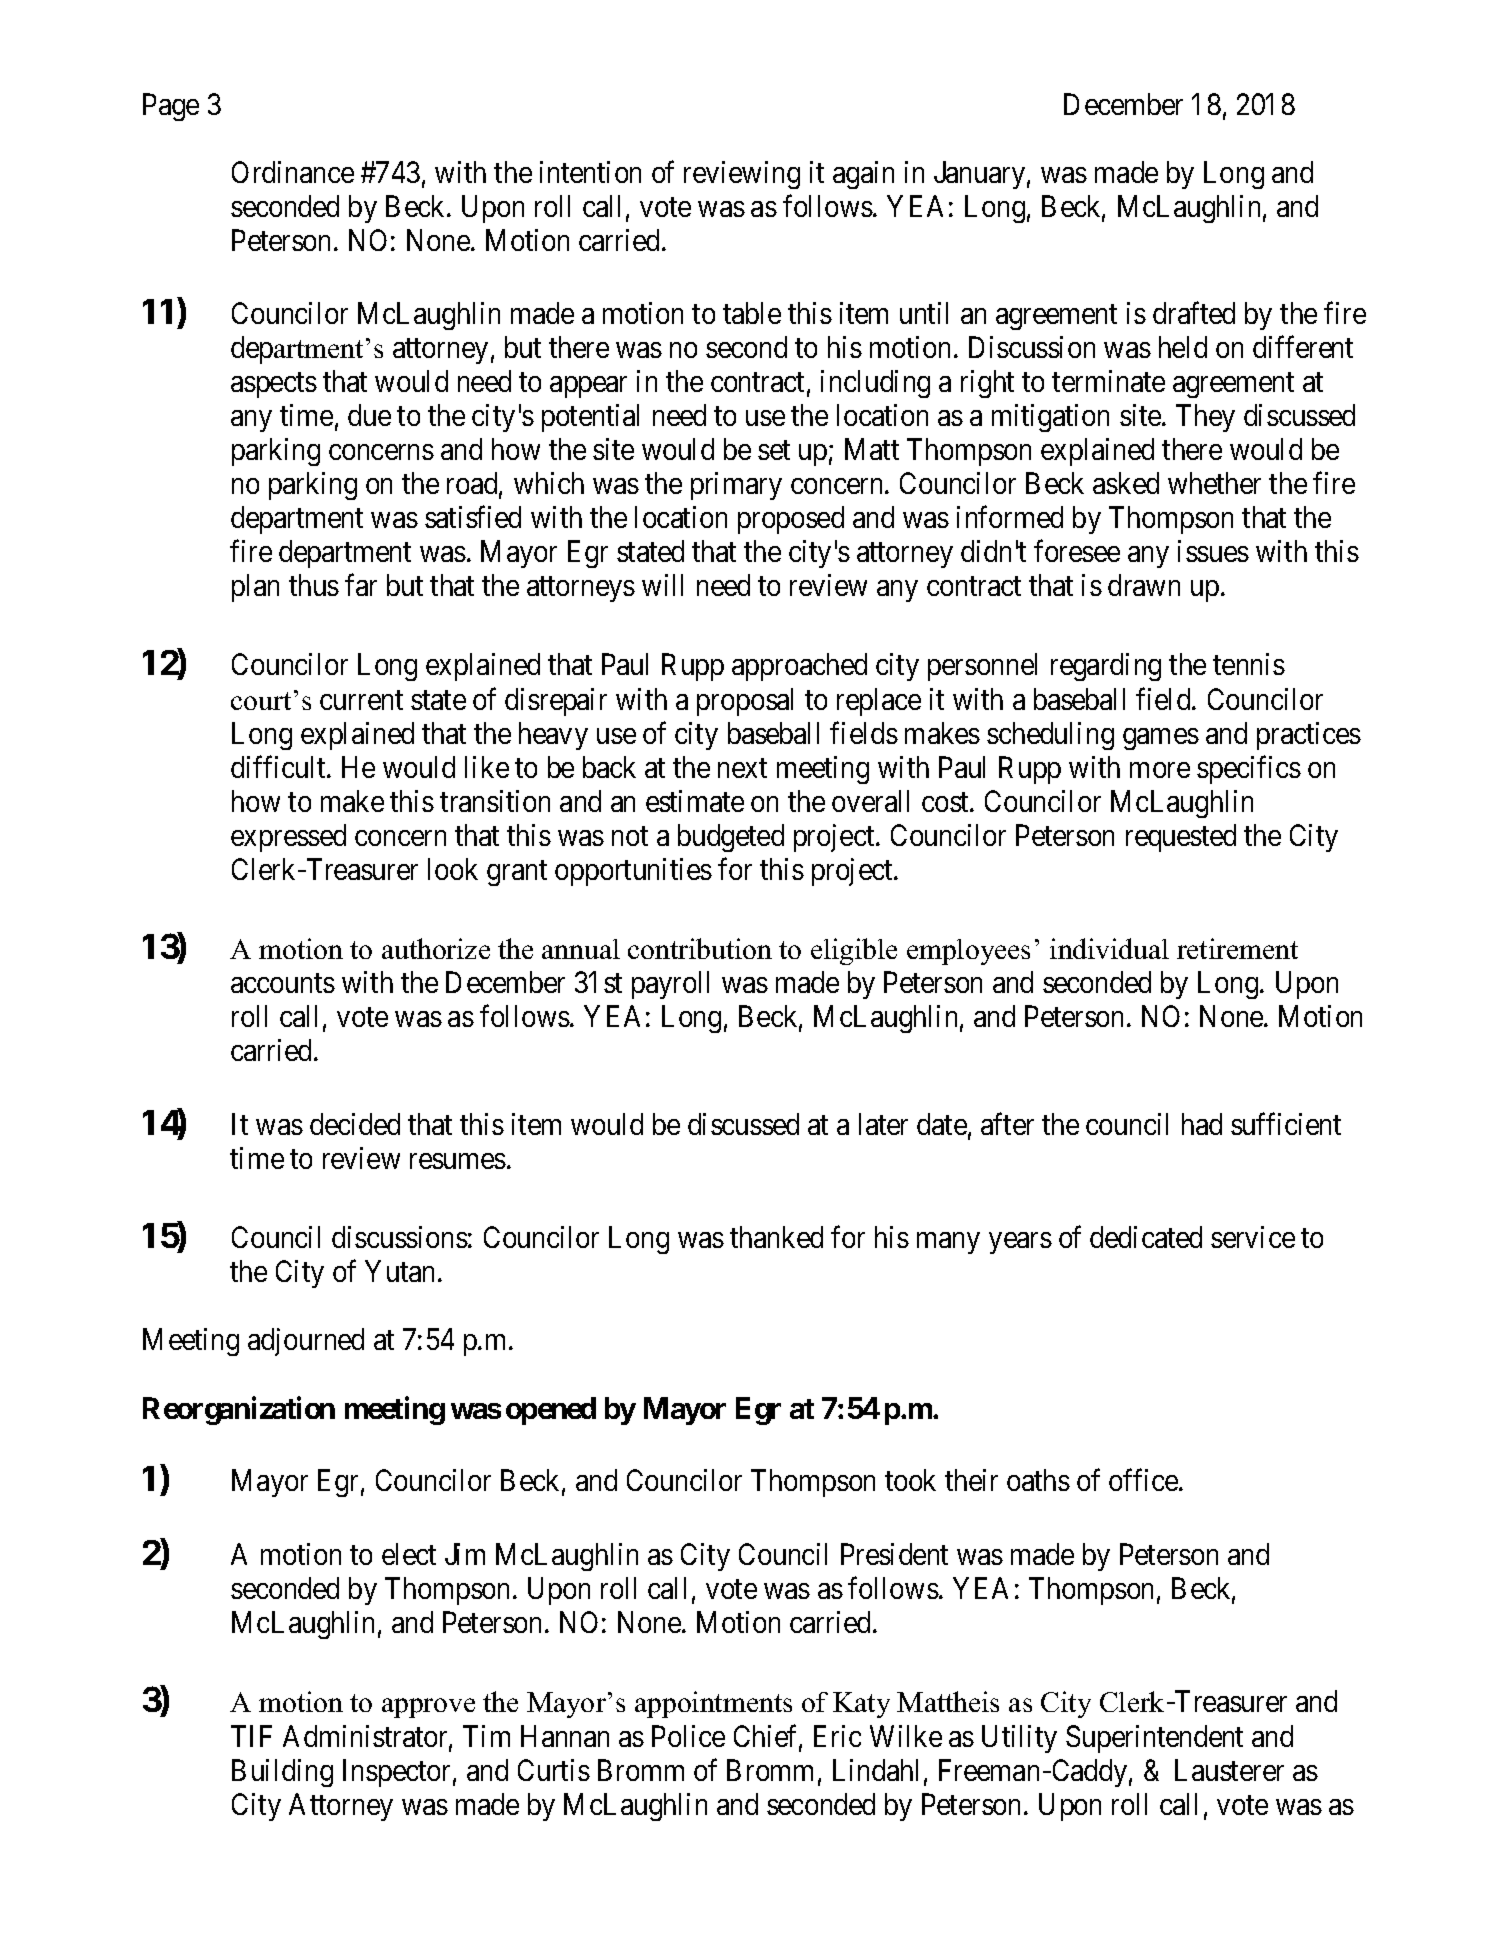 This screenshot has width=1508, height=1951. I want to click on thanked, so click(776, 1237).
